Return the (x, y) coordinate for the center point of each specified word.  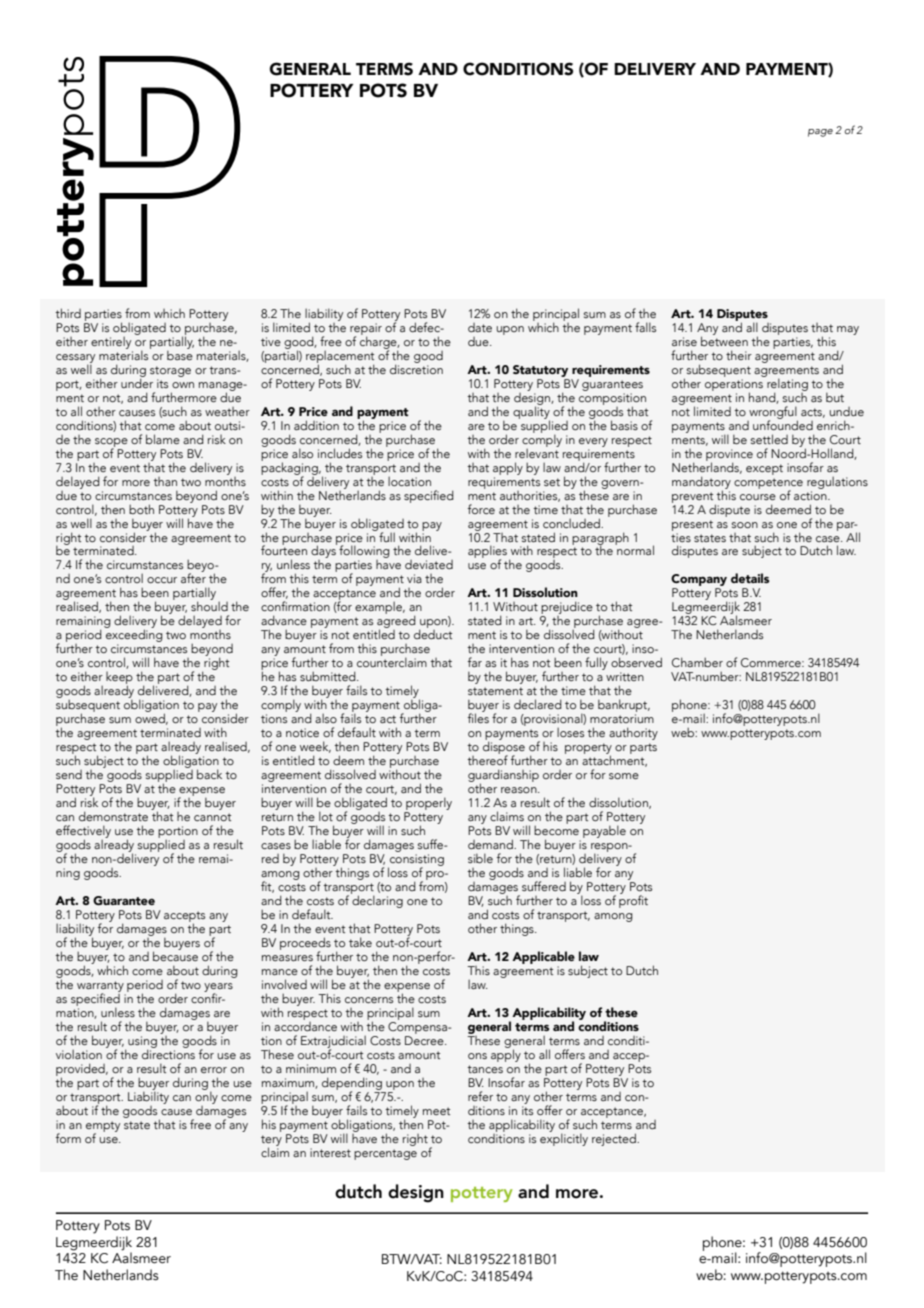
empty (103, 1127)
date (480, 327)
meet (436, 1111)
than (165, 481)
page (820, 133)
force (481, 509)
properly (428, 805)
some (624, 776)
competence (768, 484)
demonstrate (113, 816)
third (68, 313)
